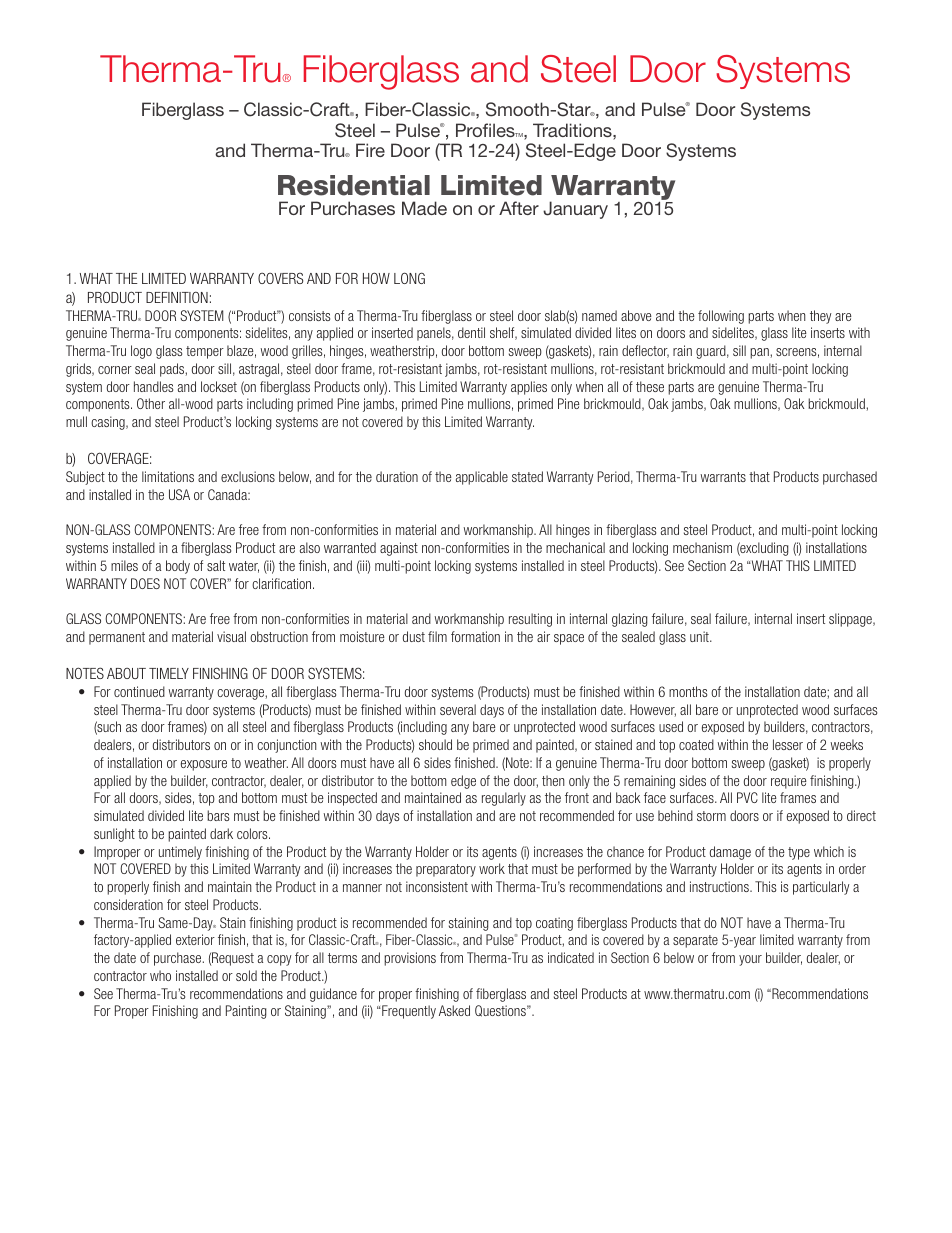 Image resolution: width=952 pixels, height=1233 pixels. I want to click on formation, so click(475, 636).
